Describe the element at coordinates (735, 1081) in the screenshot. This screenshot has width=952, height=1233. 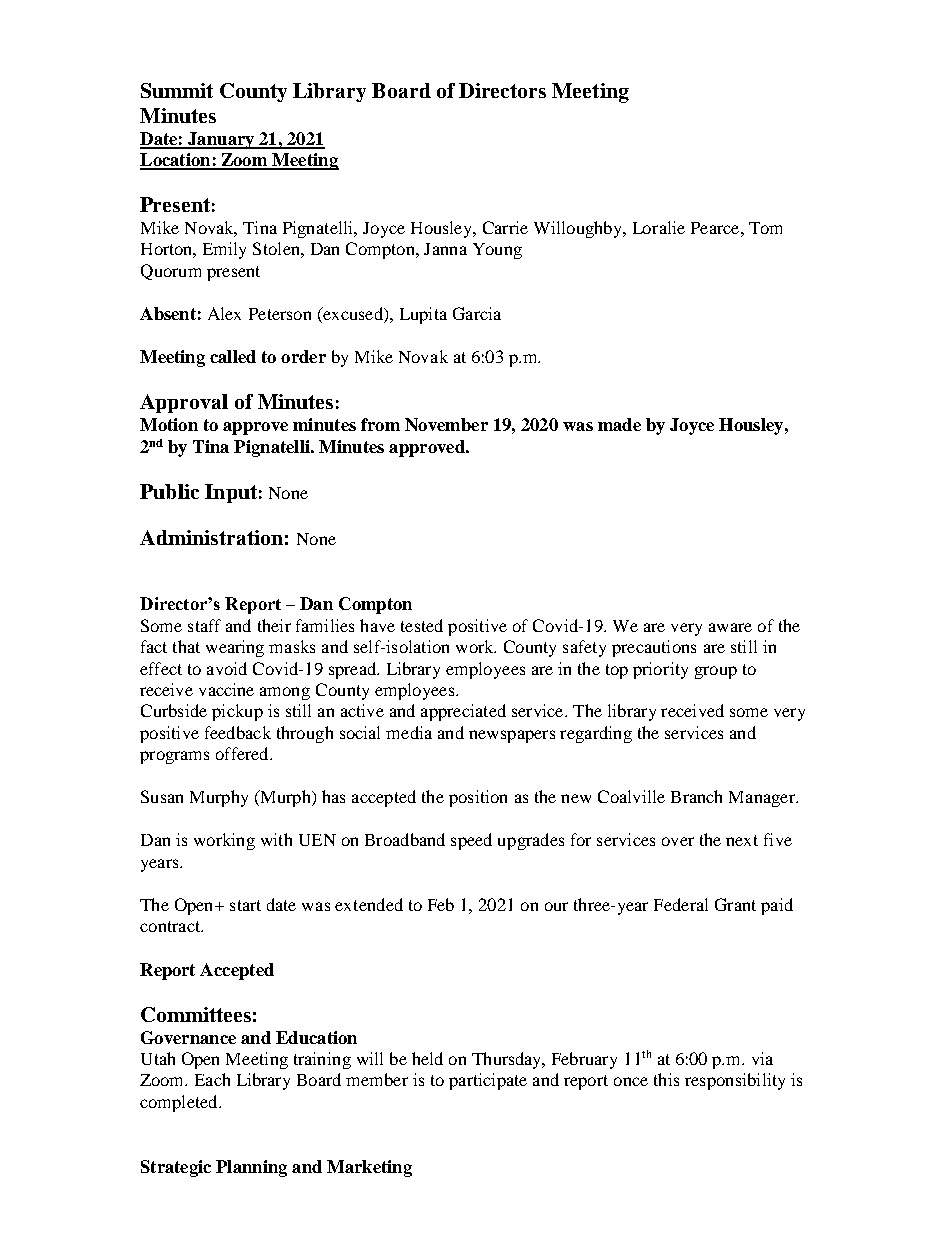
I see `responsibility` at that location.
